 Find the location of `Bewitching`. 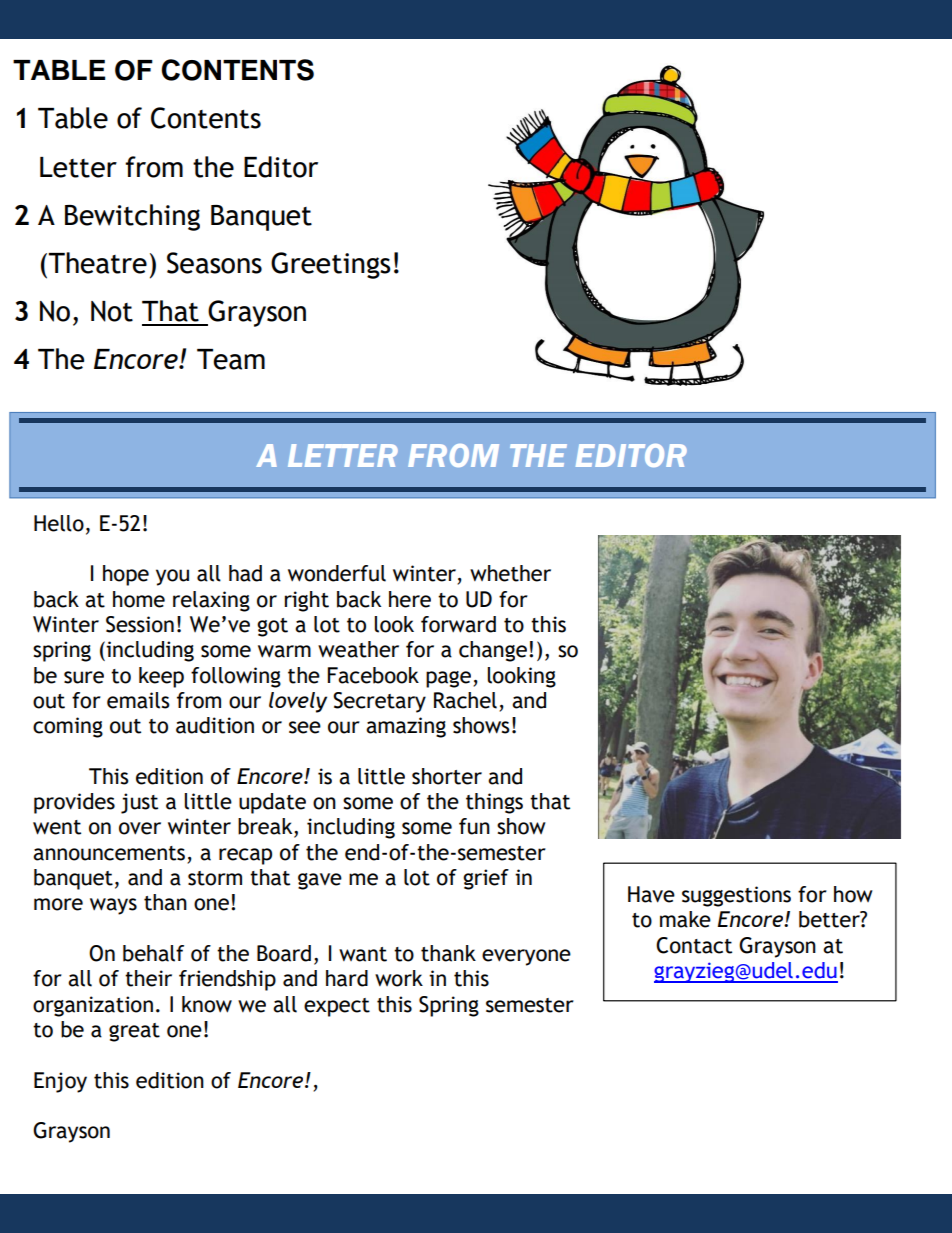

Bewitching is located at coordinates (132, 217).
